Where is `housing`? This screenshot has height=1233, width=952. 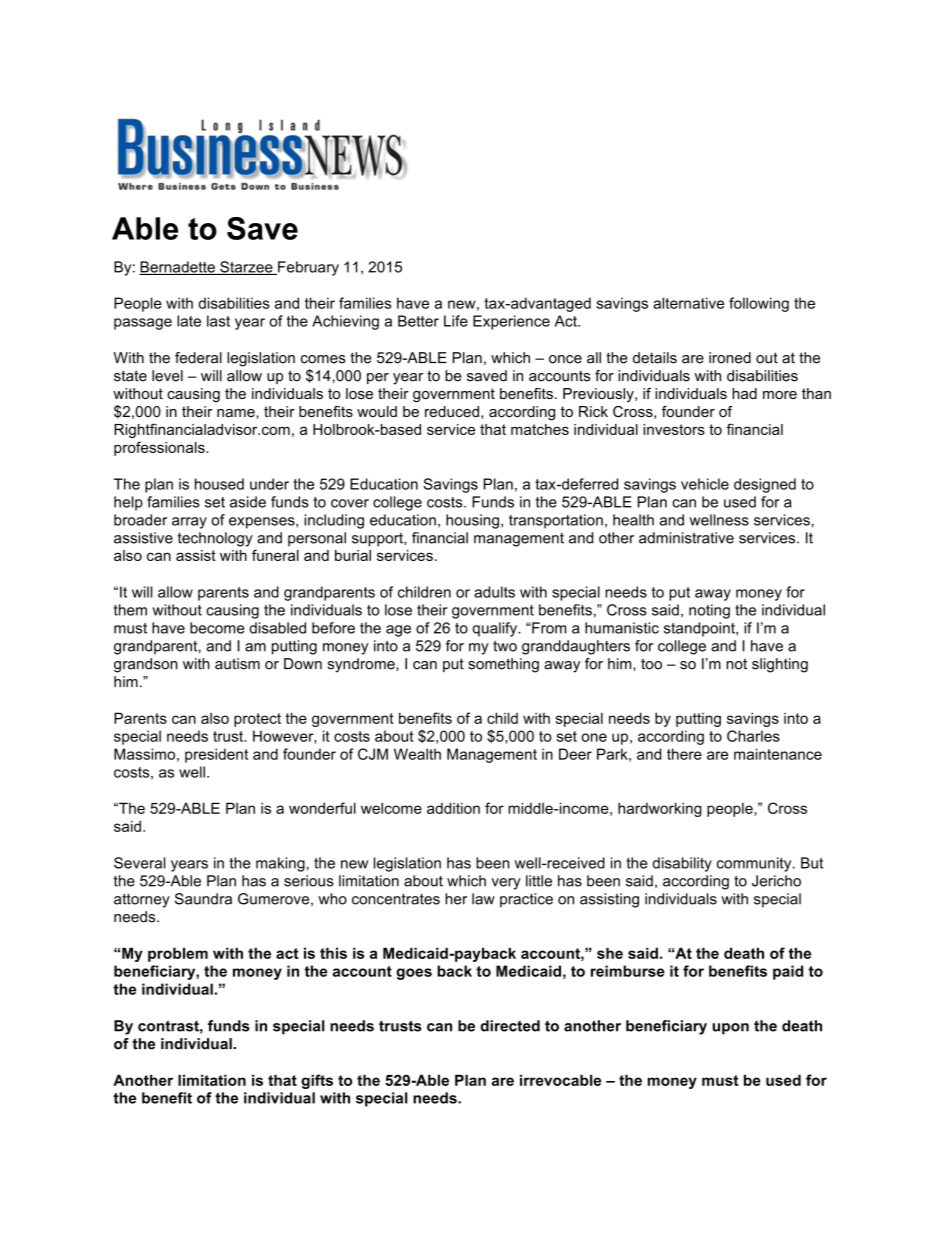
housing is located at coordinates (472, 521).
